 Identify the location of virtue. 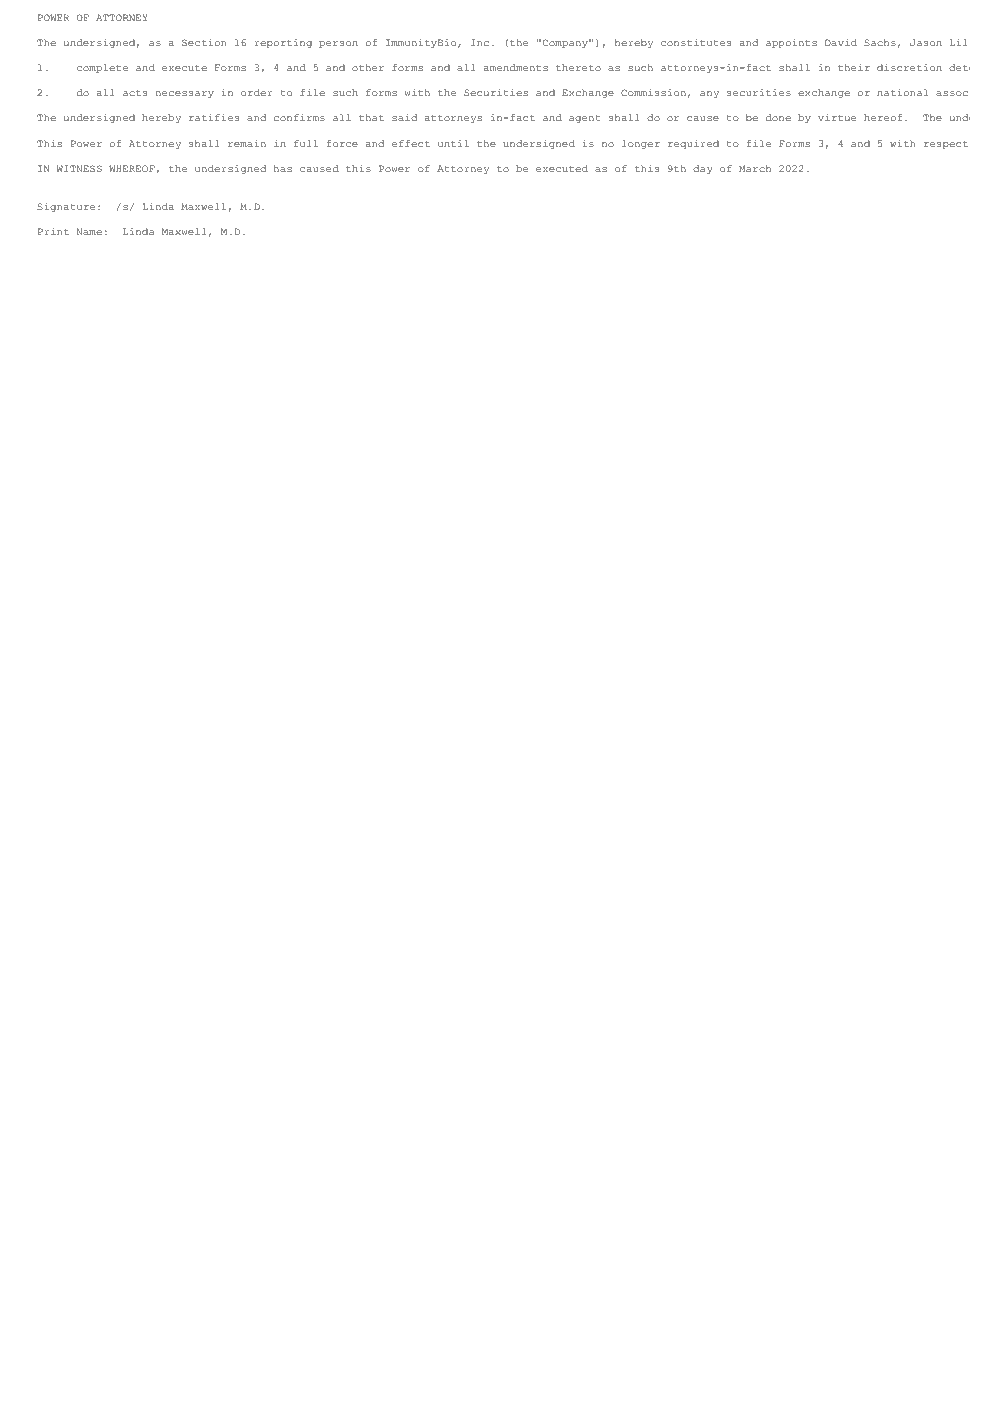
(837, 117).
